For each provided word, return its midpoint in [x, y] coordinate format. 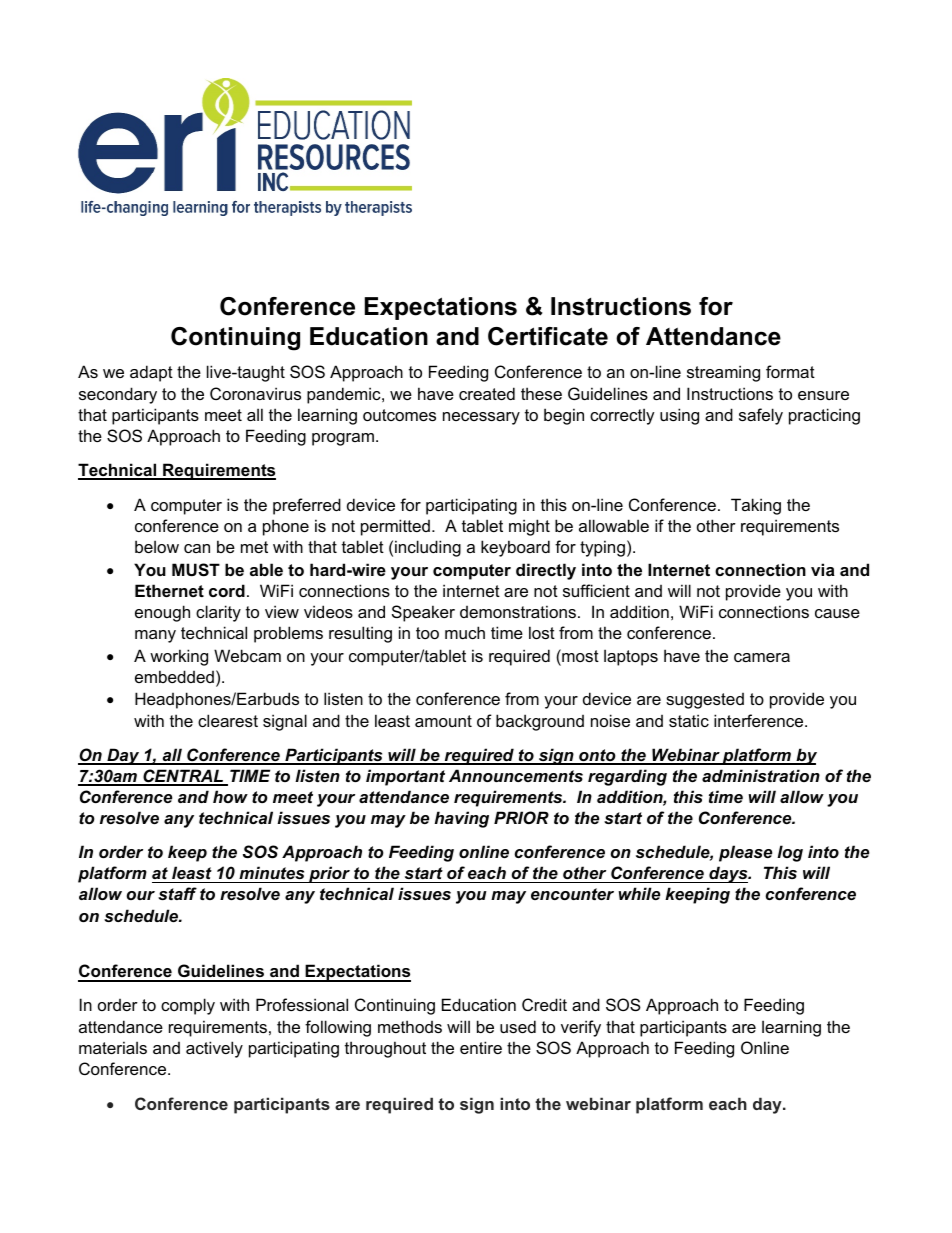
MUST [196, 570]
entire [481, 1047]
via [823, 569]
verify [581, 1028]
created [487, 393]
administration [761, 775]
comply [188, 1006]
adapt [151, 373]
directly [546, 571]
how [230, 796]
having [462, 819]
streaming [723, 373]
